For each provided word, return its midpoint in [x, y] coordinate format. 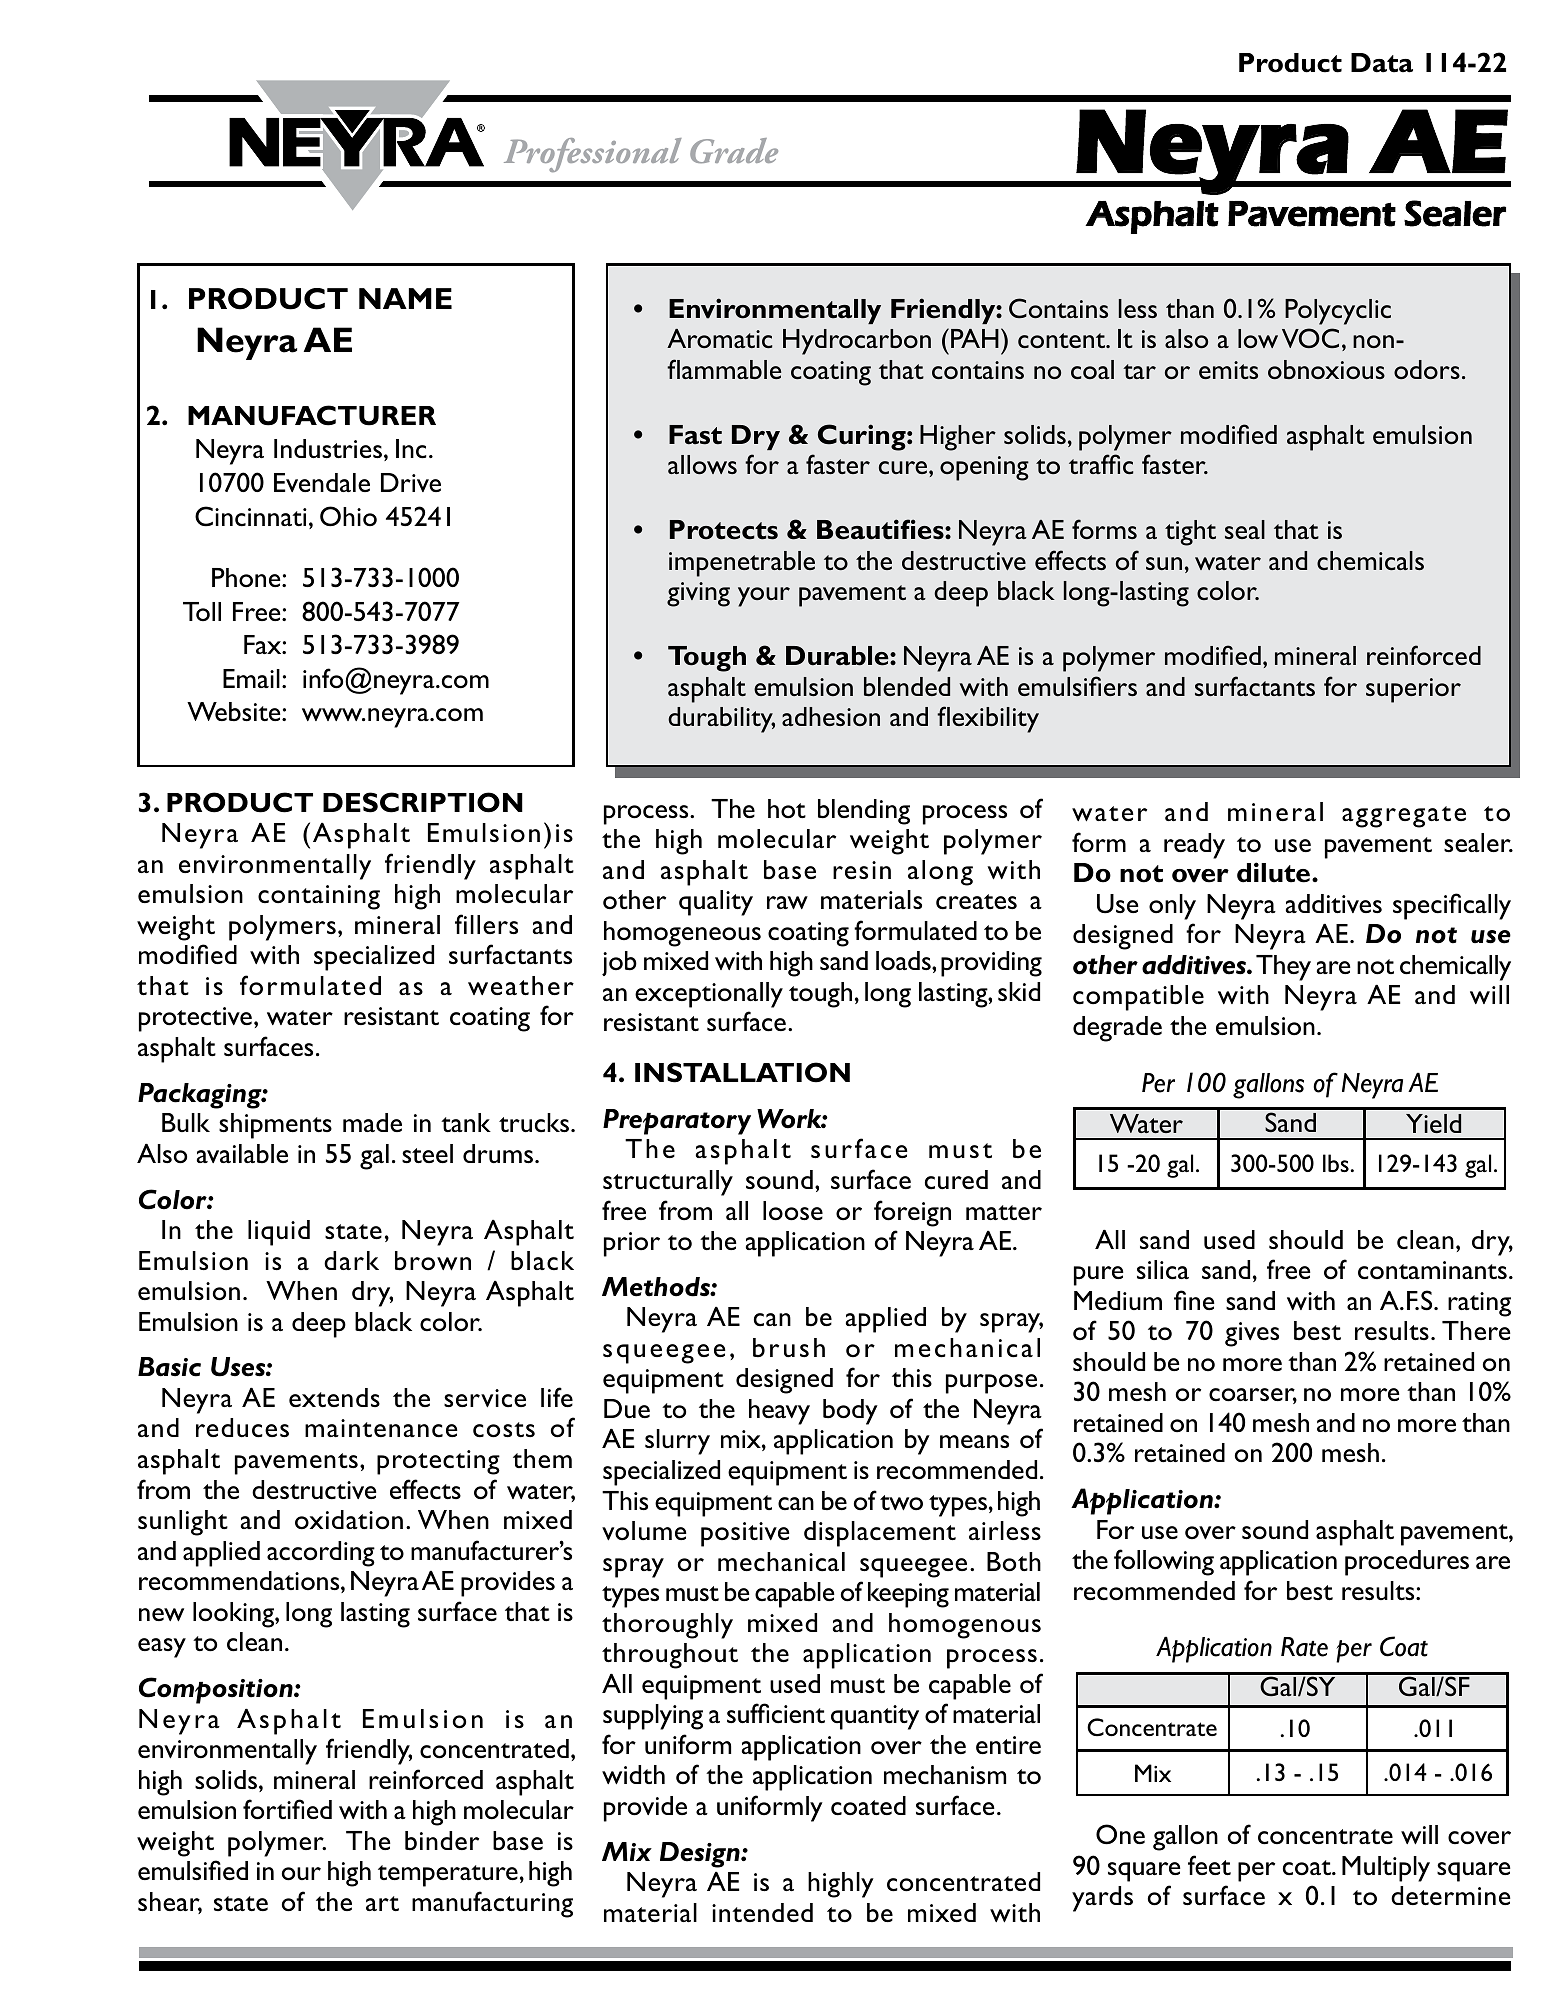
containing [319, 897]
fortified [287, 1809]
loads [904, 960]
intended [762, 1912]
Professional [593, 155]
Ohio [348, 516]
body [850, 1412]
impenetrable [742, 564]
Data [1382, 63]
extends [334, 1397]
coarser [1253, 1396]
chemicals [1370, 560]
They [1283, 968]
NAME [405, 298]
